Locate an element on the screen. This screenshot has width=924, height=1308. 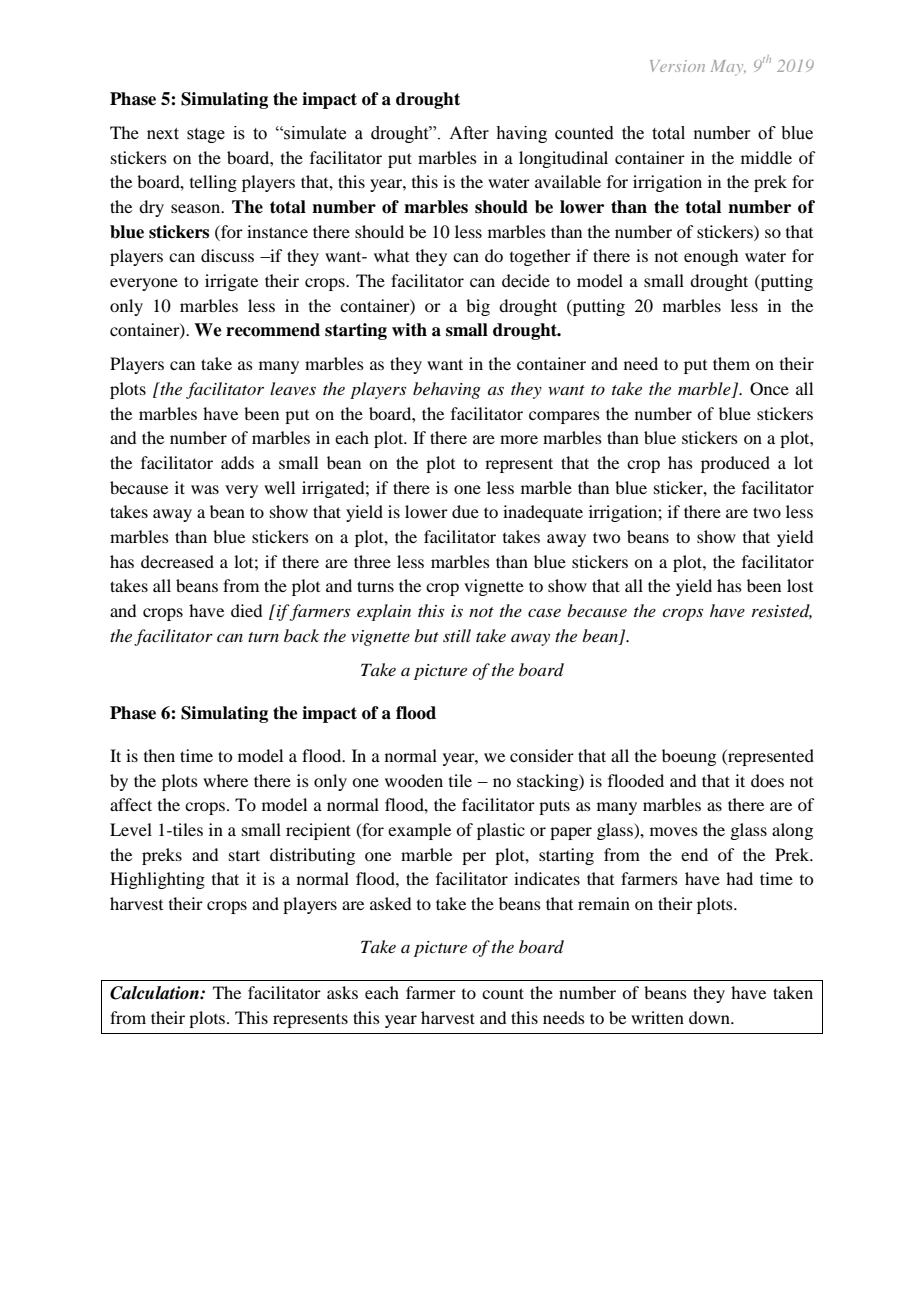
due is located at coordinates (465, 511).
